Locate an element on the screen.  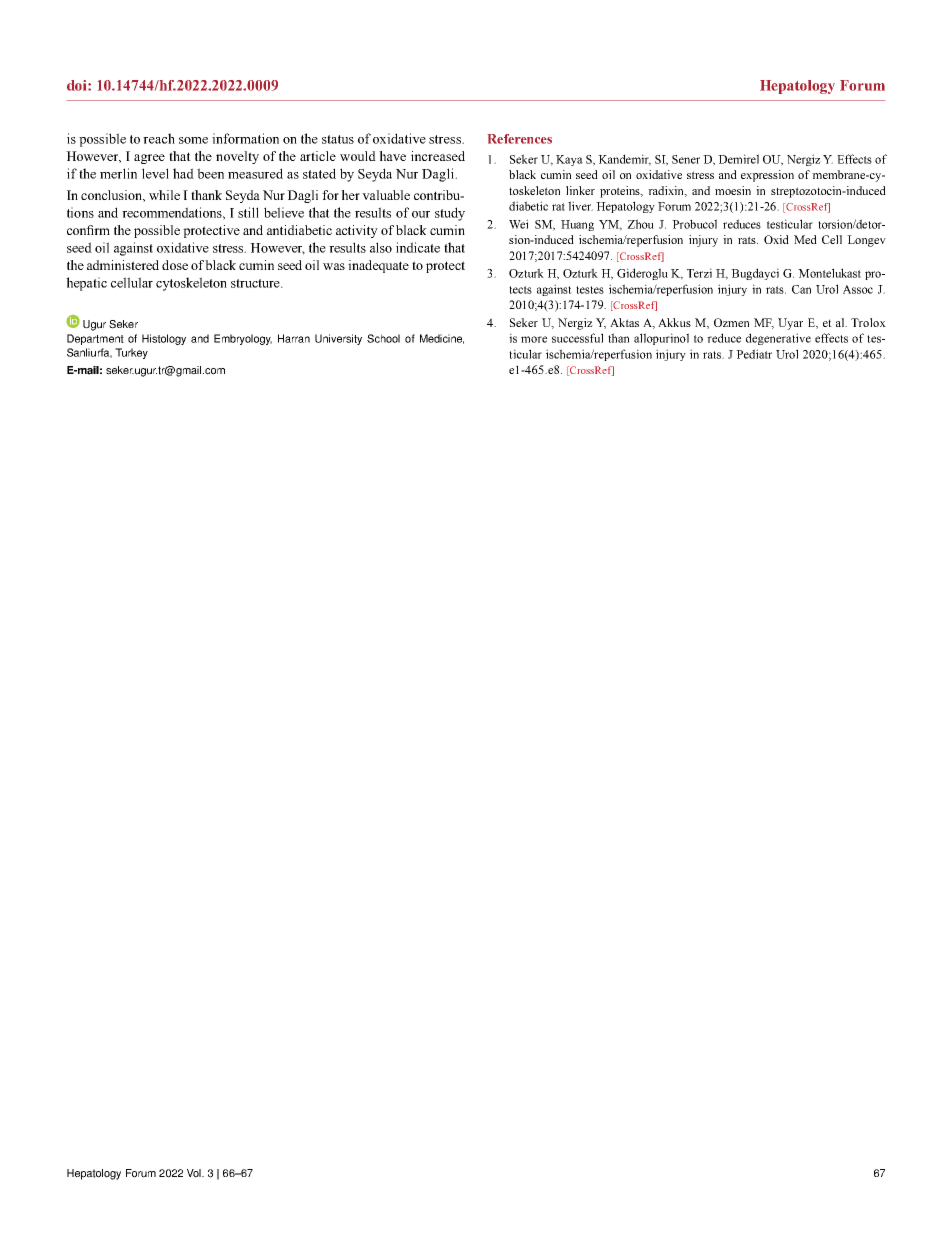
allopurinol is located at coordinates (661, 339).
